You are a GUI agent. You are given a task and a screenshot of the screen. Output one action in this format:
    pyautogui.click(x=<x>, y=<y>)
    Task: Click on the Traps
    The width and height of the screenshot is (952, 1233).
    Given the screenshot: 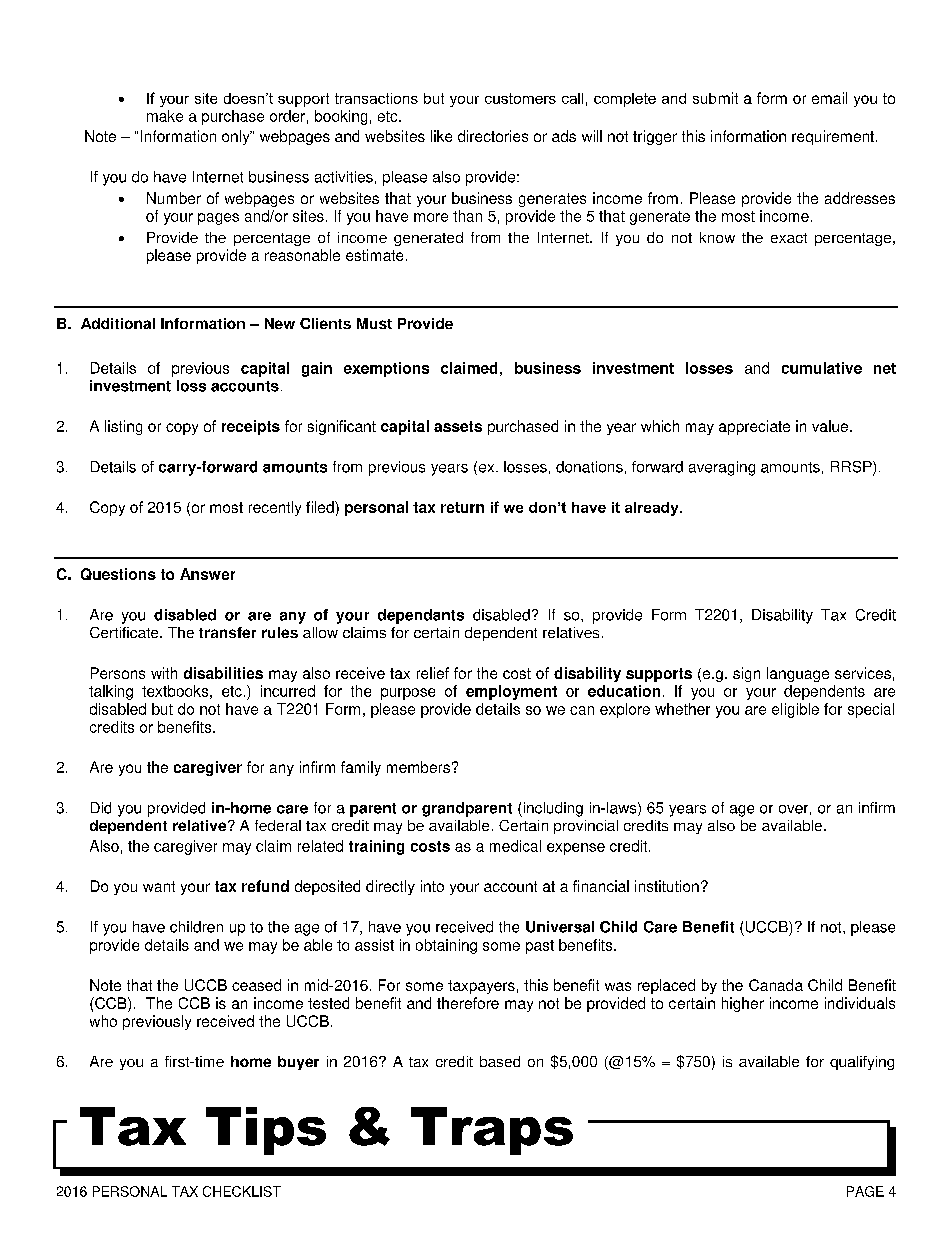 What is the action you would take?
    pyautogui.click(x=492, y=1131)
